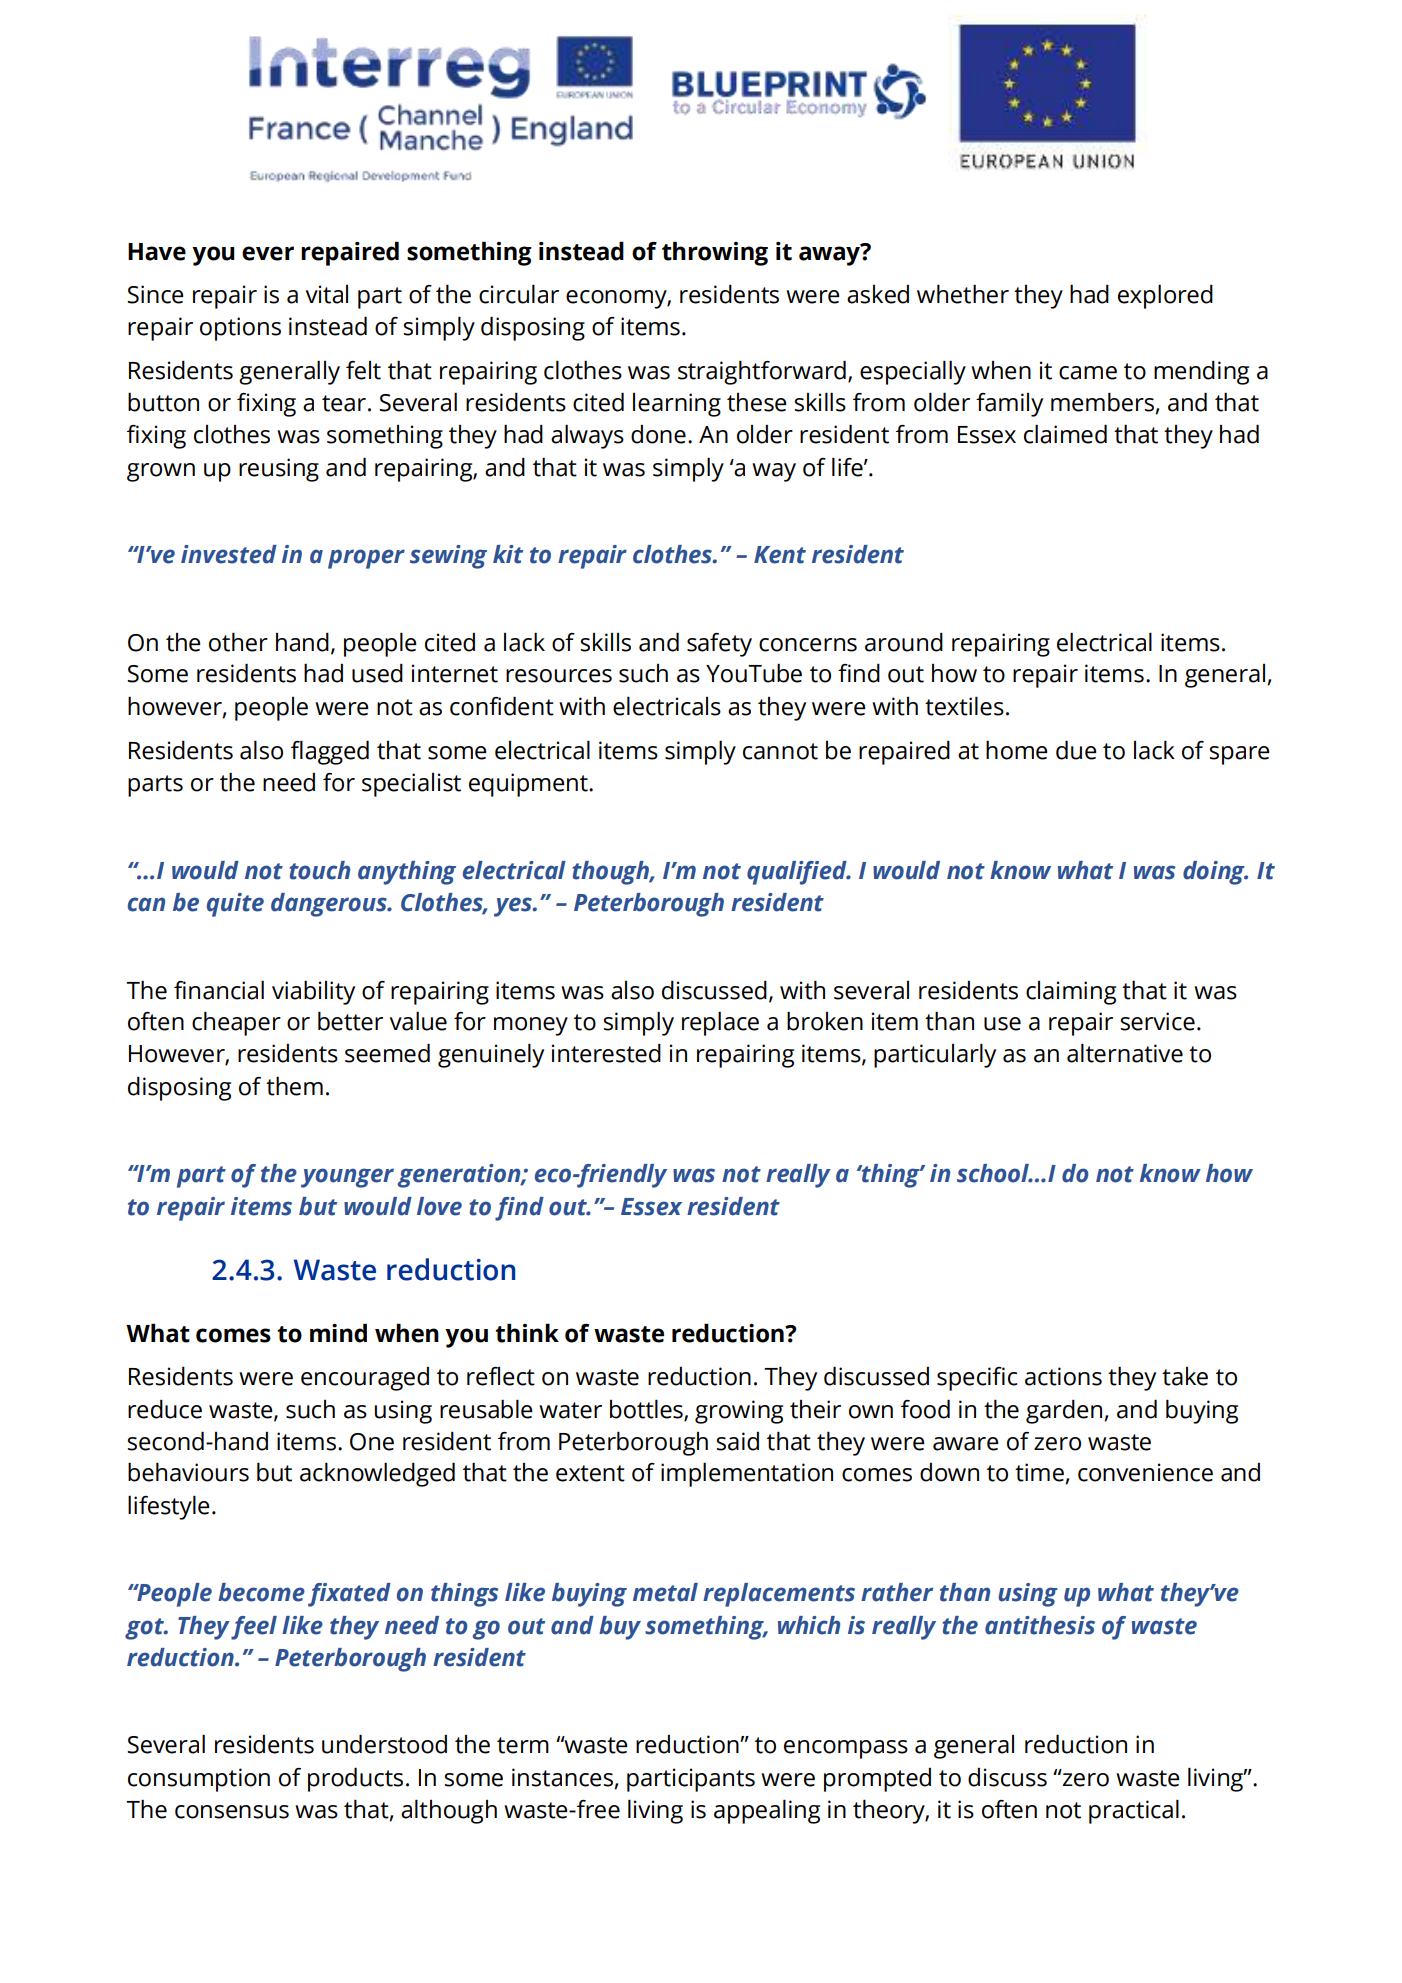 The width and height of the image is (1402, 1983). What do you see at coordinates (780, 751) in the image?
I see `cannot` at bounding box center [780, 751].
